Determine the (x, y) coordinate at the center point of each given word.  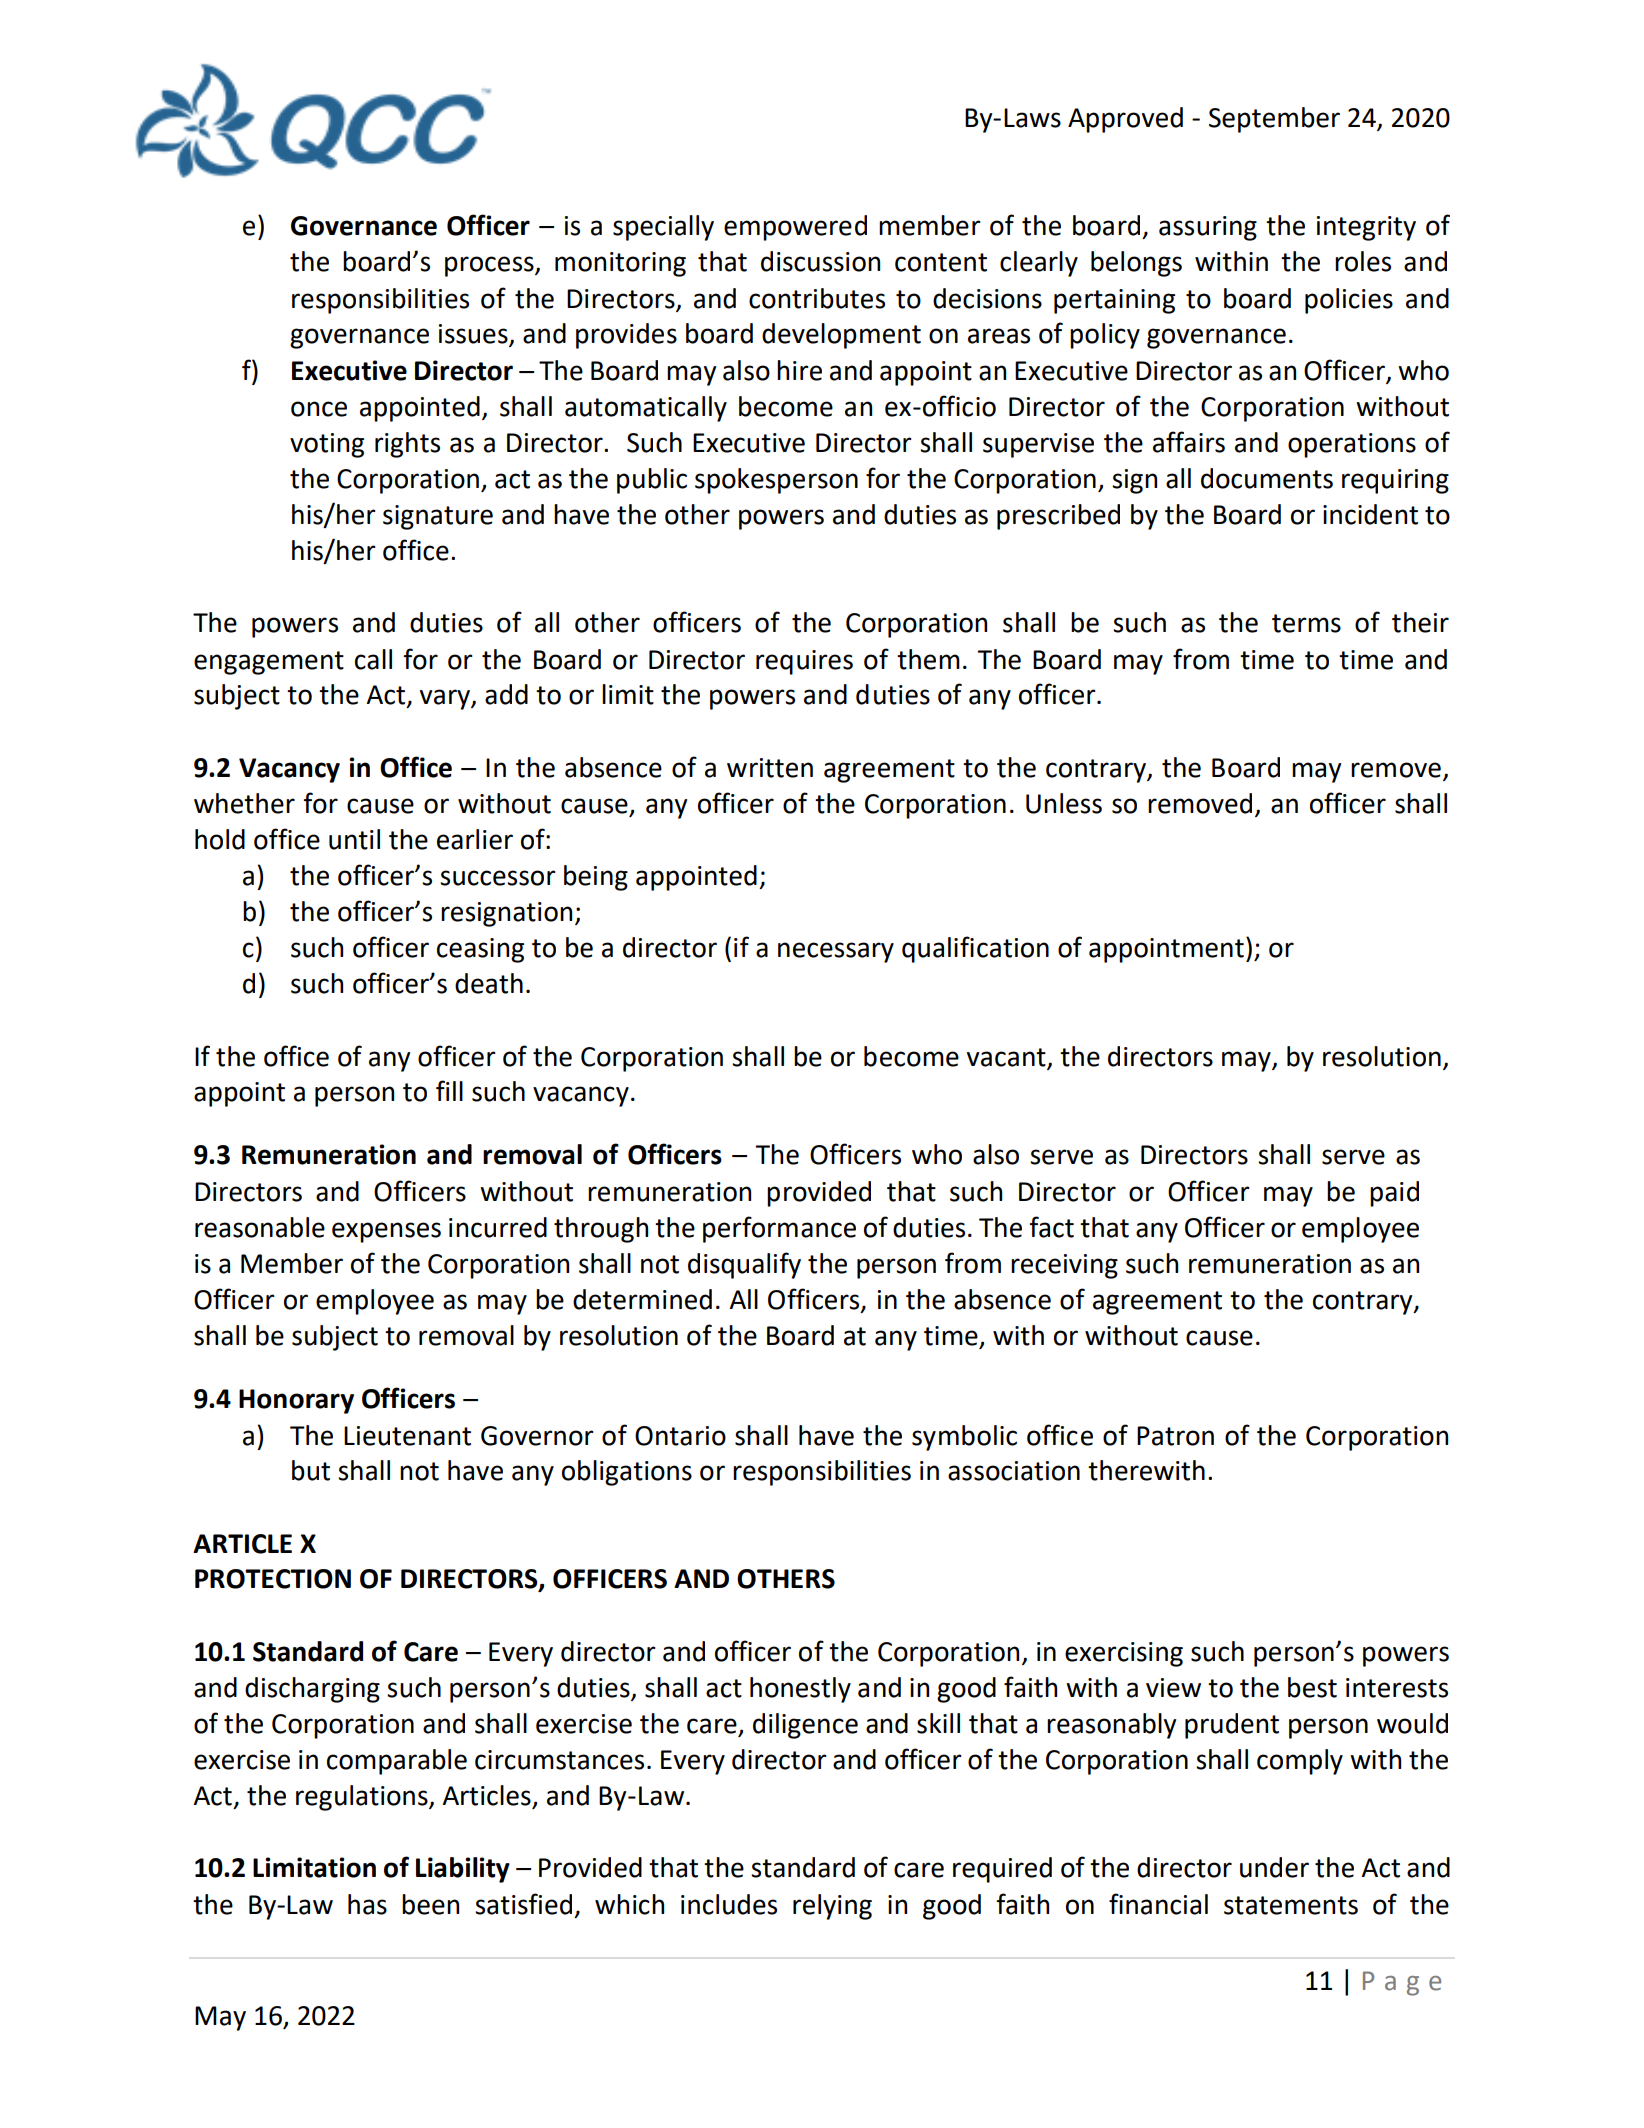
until (354, 839)
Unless (1064, 803)
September (1274, 120)
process (490, 266)
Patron (1175, 1436)
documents (1267, 478)
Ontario (680, 1436)
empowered (795, 228)
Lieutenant (407, 1436)
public (652, 481)
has (367, 1904)
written (770, 768)
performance (779, 1229)
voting (327, 445)
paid (1394, 1194)
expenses (386, 1232)
